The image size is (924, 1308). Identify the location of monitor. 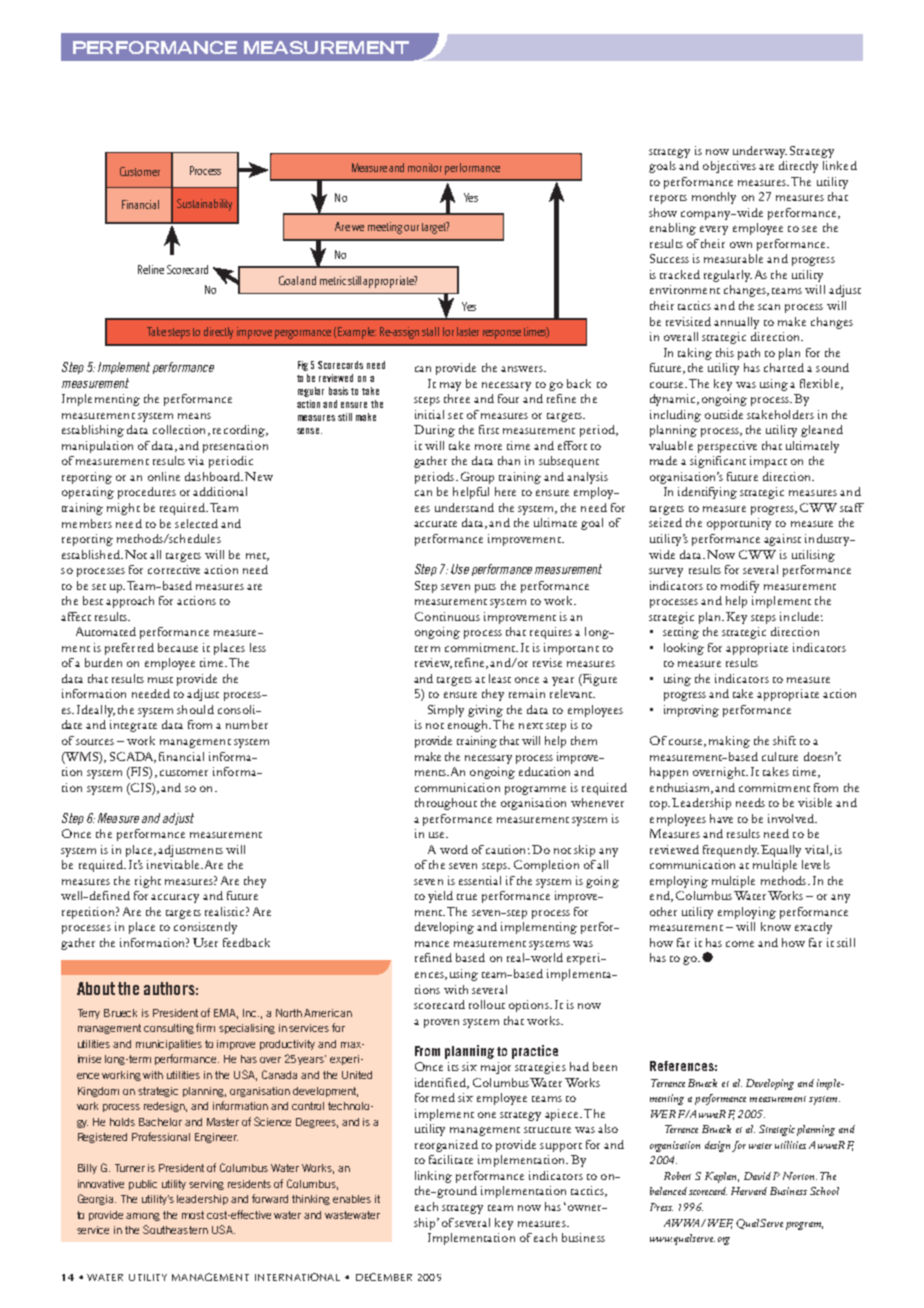
(425, 167).
